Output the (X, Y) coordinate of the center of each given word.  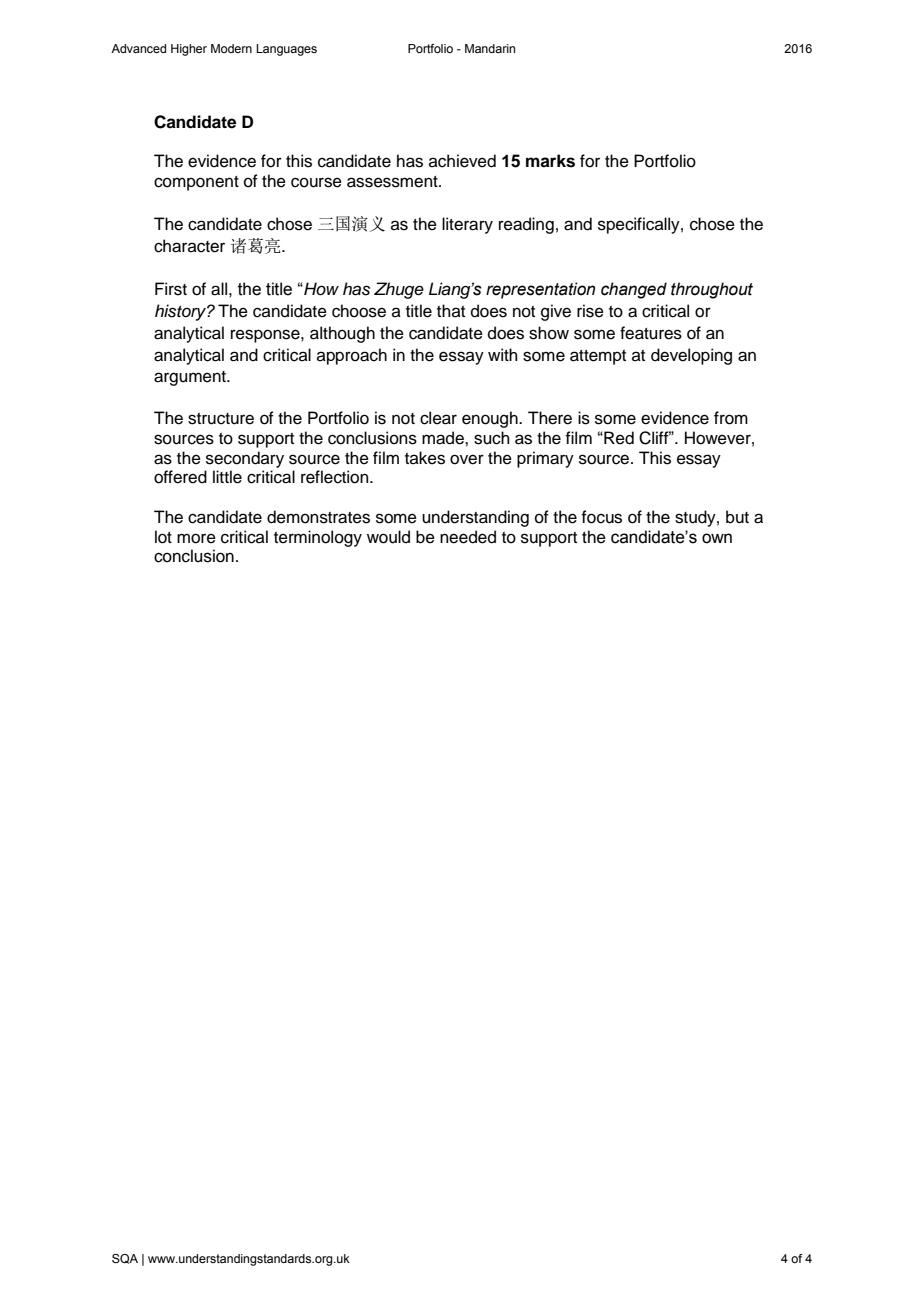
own (717, 538)
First (171, 289)
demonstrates (318, 517)
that (451, 310)
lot (163, 537)
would (388, 537)
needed (468, 537)
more (196, 538)
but (737, 517)
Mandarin (490, 48)
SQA (125, 1259)
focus (601, 517)
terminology (318, 538)
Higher (189, 50)
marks (550, 161)
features (651, 333)
